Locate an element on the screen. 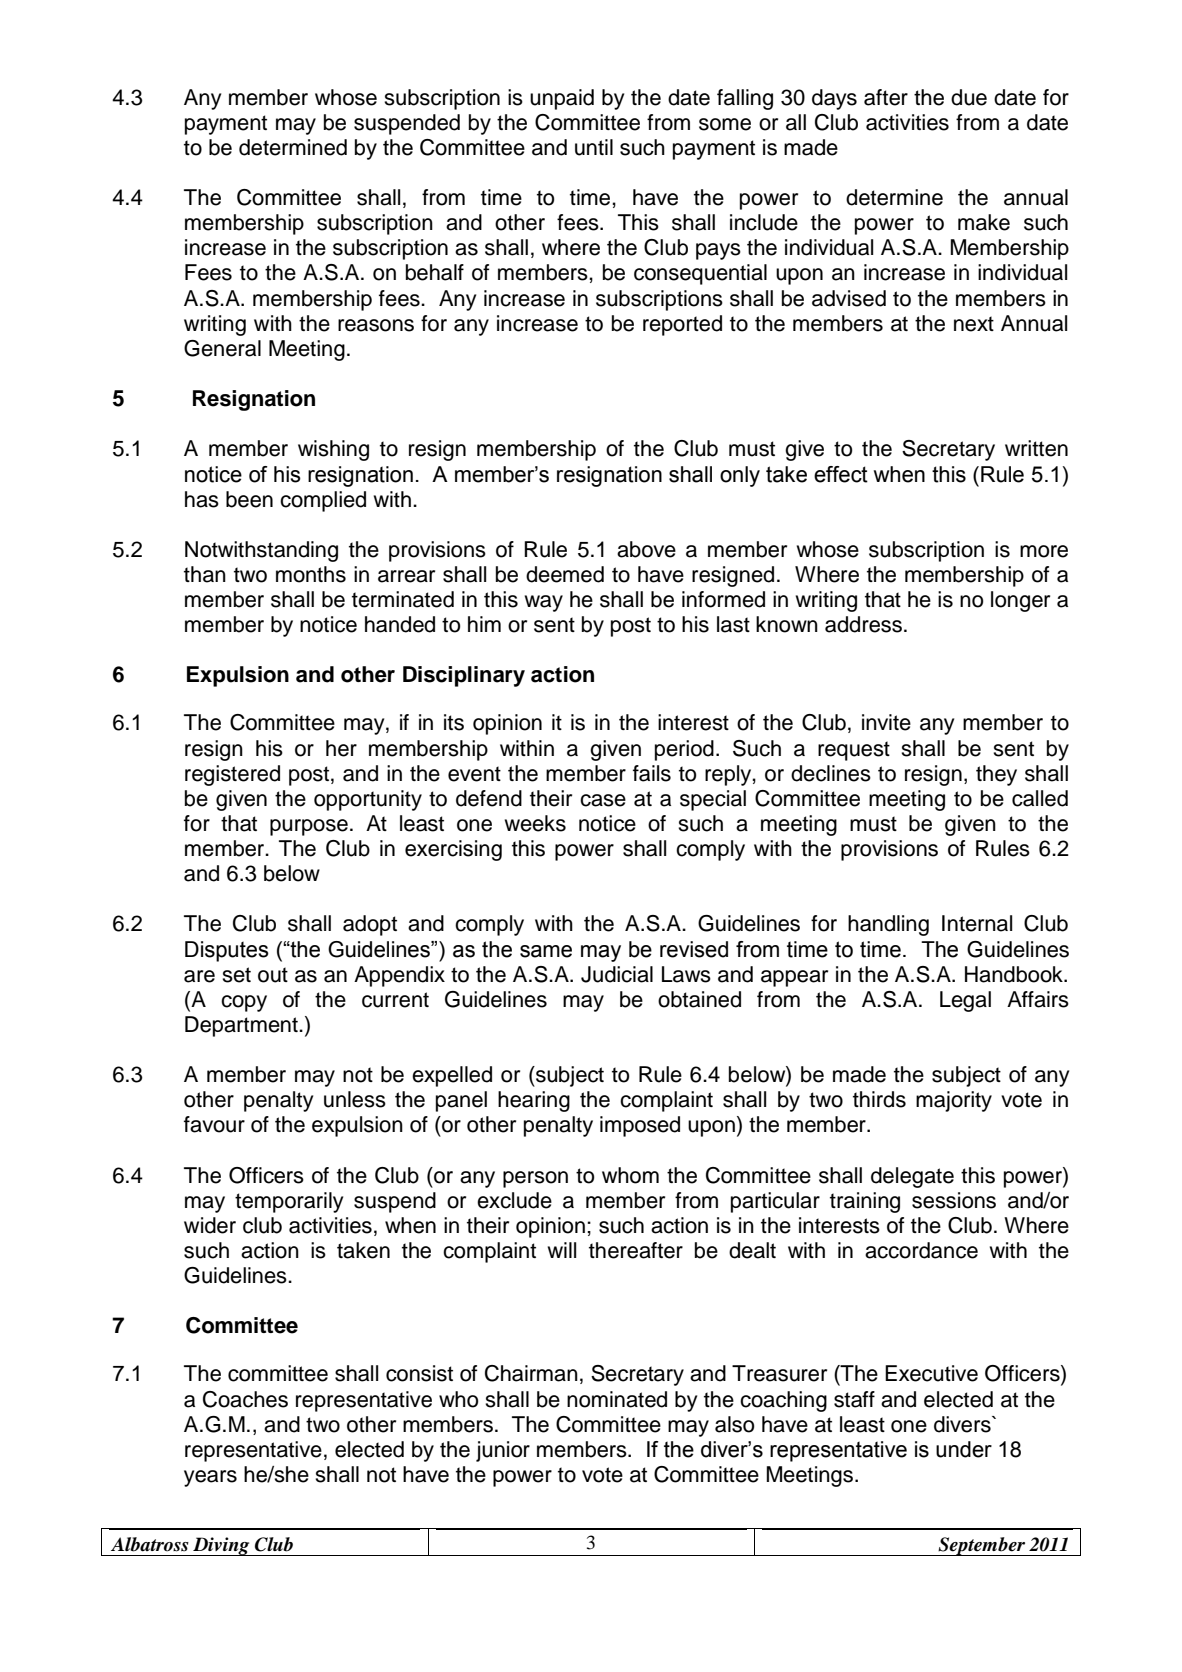 This screenshot has width=1182, height=1672. whom is located at coordinates (630, 1175).
